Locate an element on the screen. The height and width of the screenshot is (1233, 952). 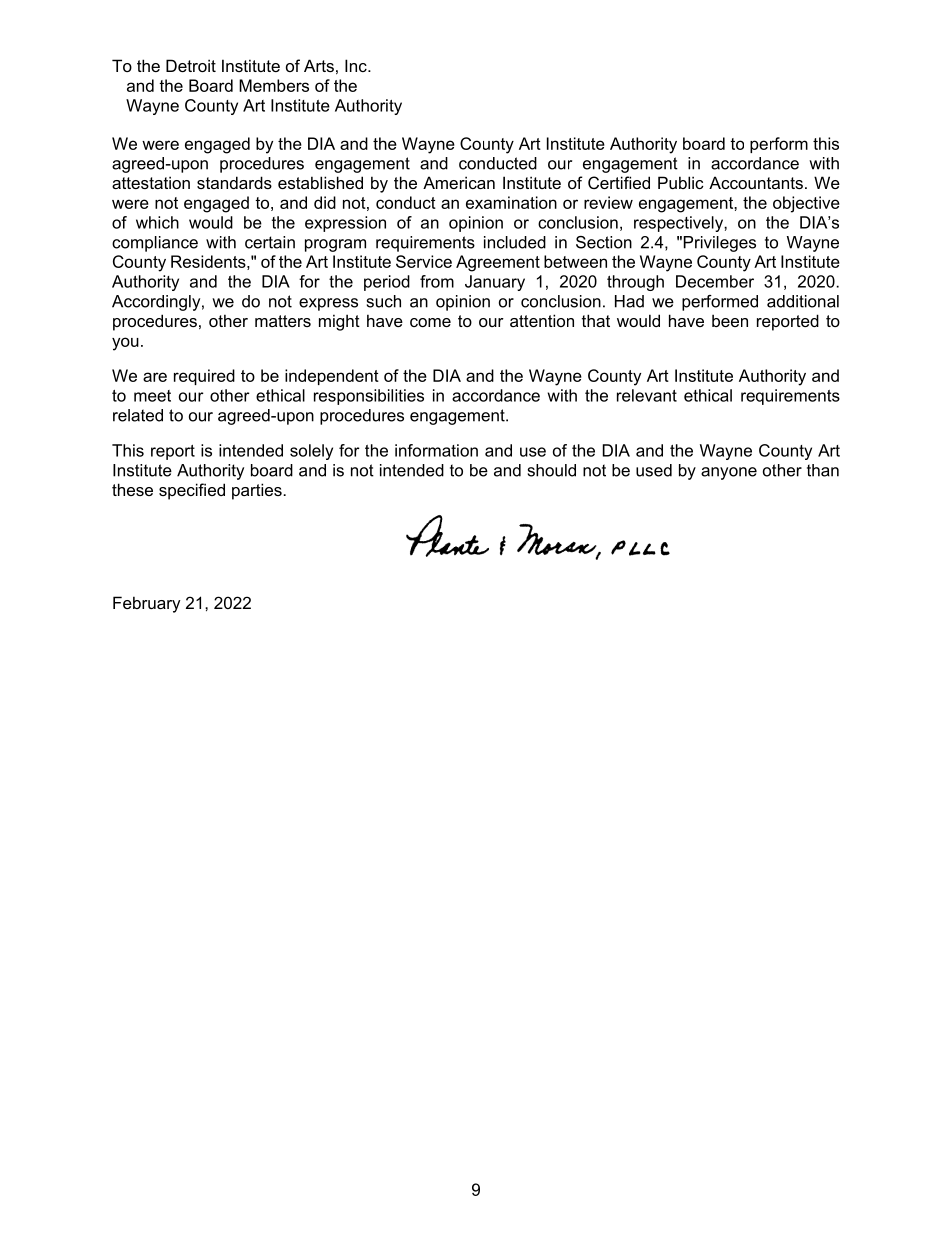
responsibilities is located at coordinates (369, 397).
